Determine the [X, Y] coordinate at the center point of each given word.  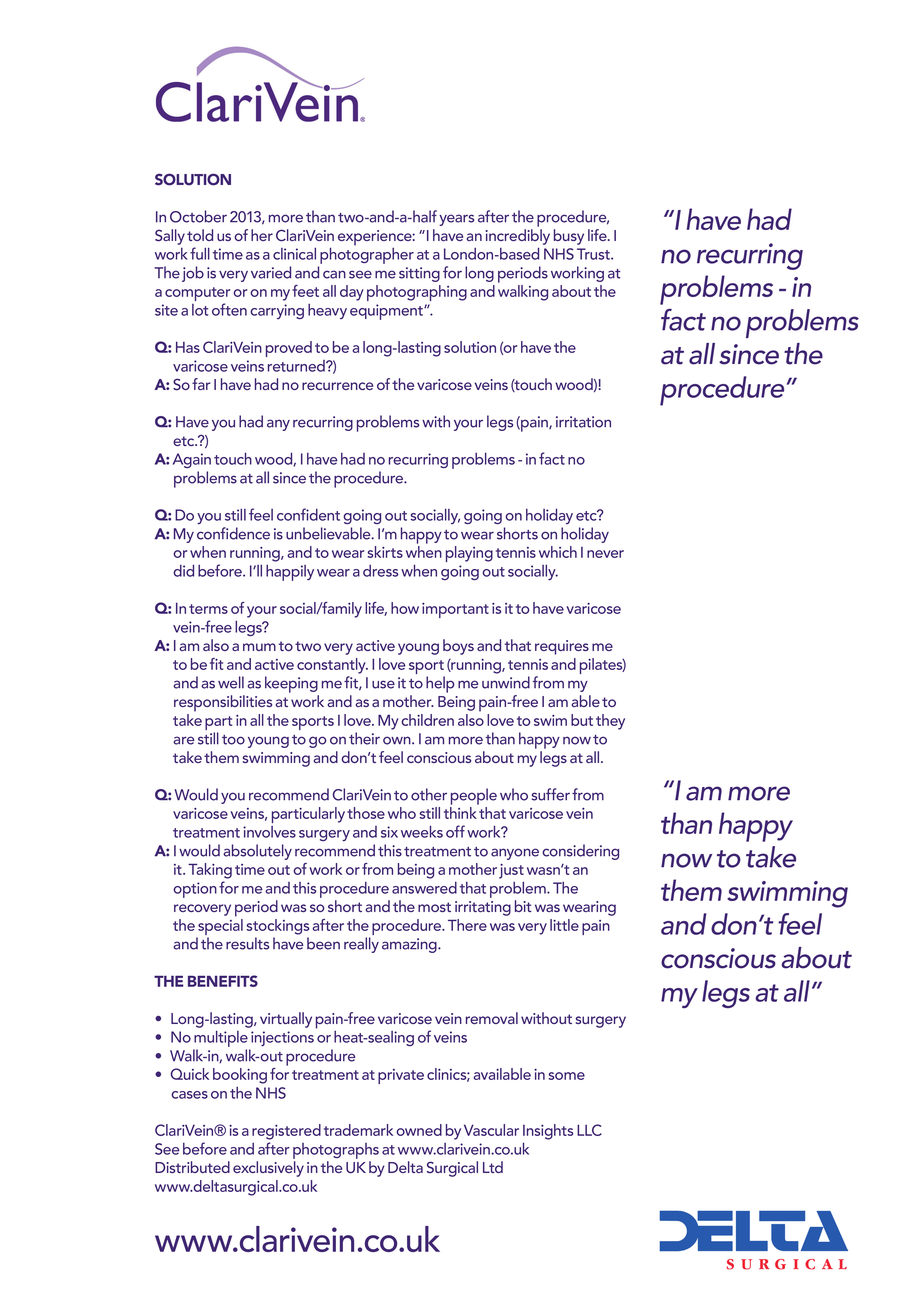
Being [456, 703]
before [205, 1148]
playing [469, 554]
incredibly [518, 237]
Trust [594, 254]
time [228, 254]
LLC [589, 1130]
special [219, 928]
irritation [583, 422]
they [610, 722]
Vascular [491, 1130]
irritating [483, 908]
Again [192, 460]
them [691, 890]
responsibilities [223, 703]
